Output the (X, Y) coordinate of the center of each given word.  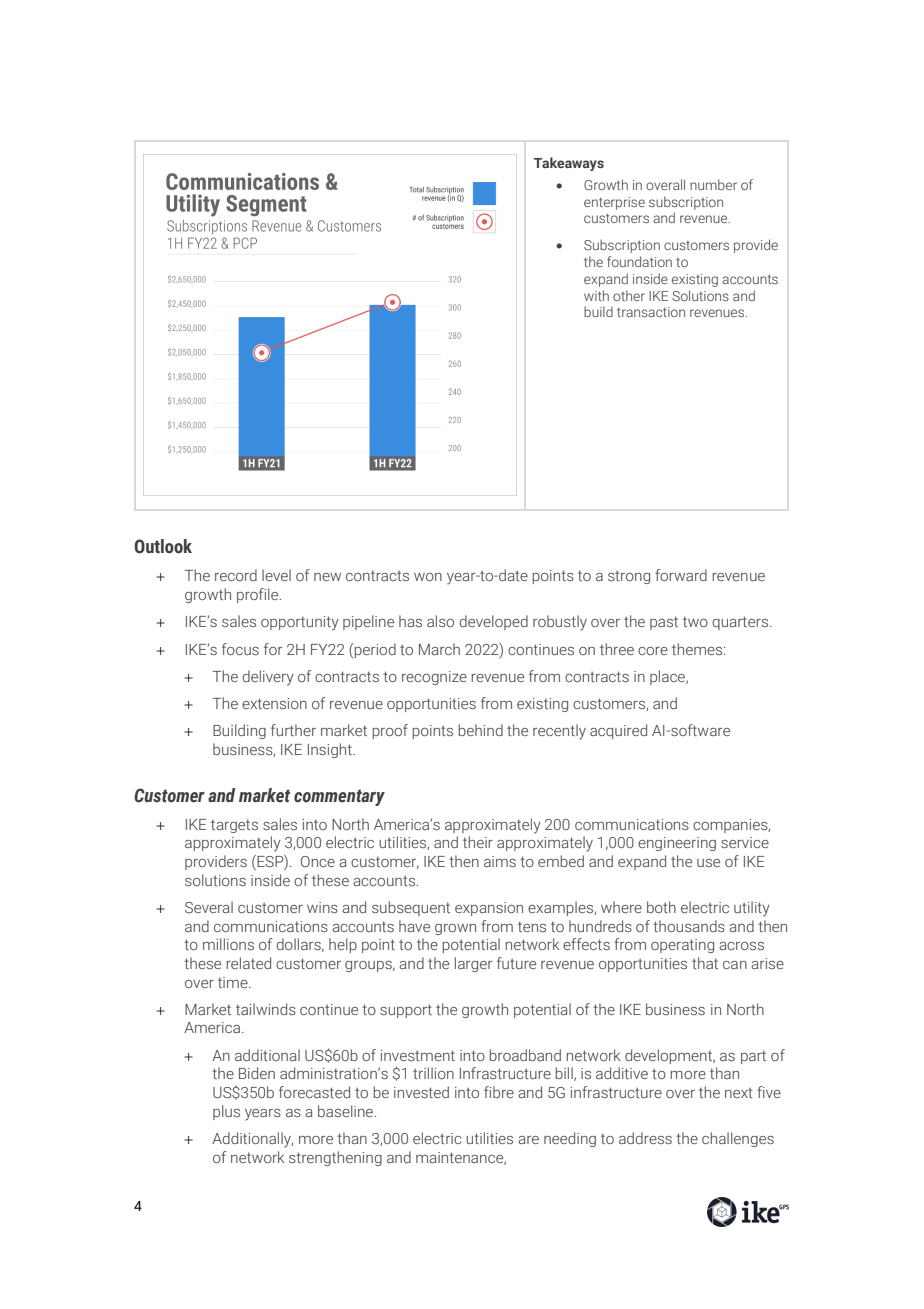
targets (234, 826)
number (713, 184)
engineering (677, 844)
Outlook (163, 546)
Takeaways (569, 164)
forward (681, 575)
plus (226, 1112)
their (478, 842)
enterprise (614, 203)
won (428, 577)
